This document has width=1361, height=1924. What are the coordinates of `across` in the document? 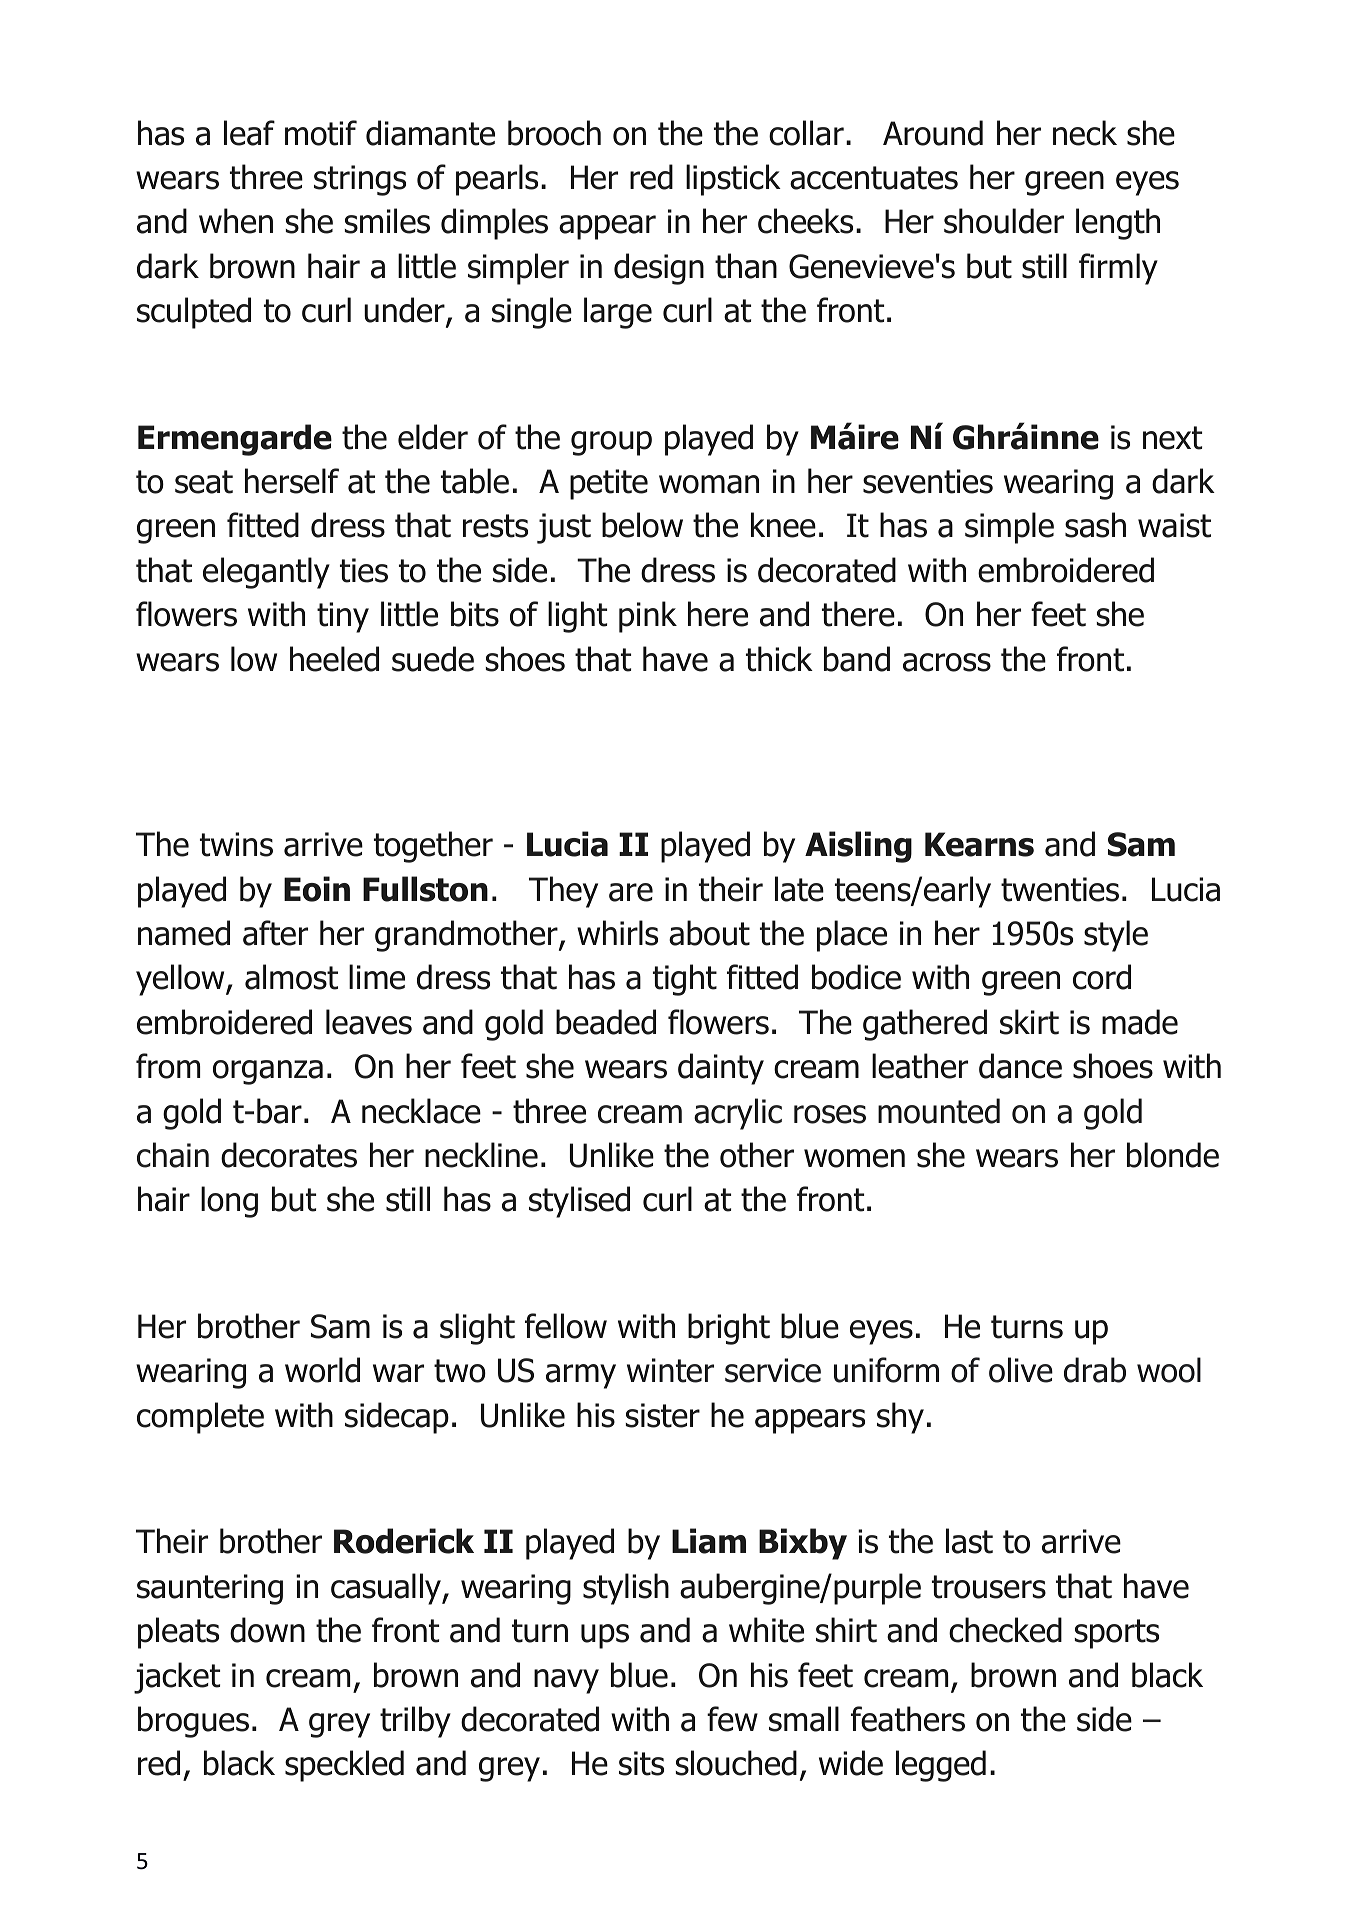 It's located at (947, 662).
